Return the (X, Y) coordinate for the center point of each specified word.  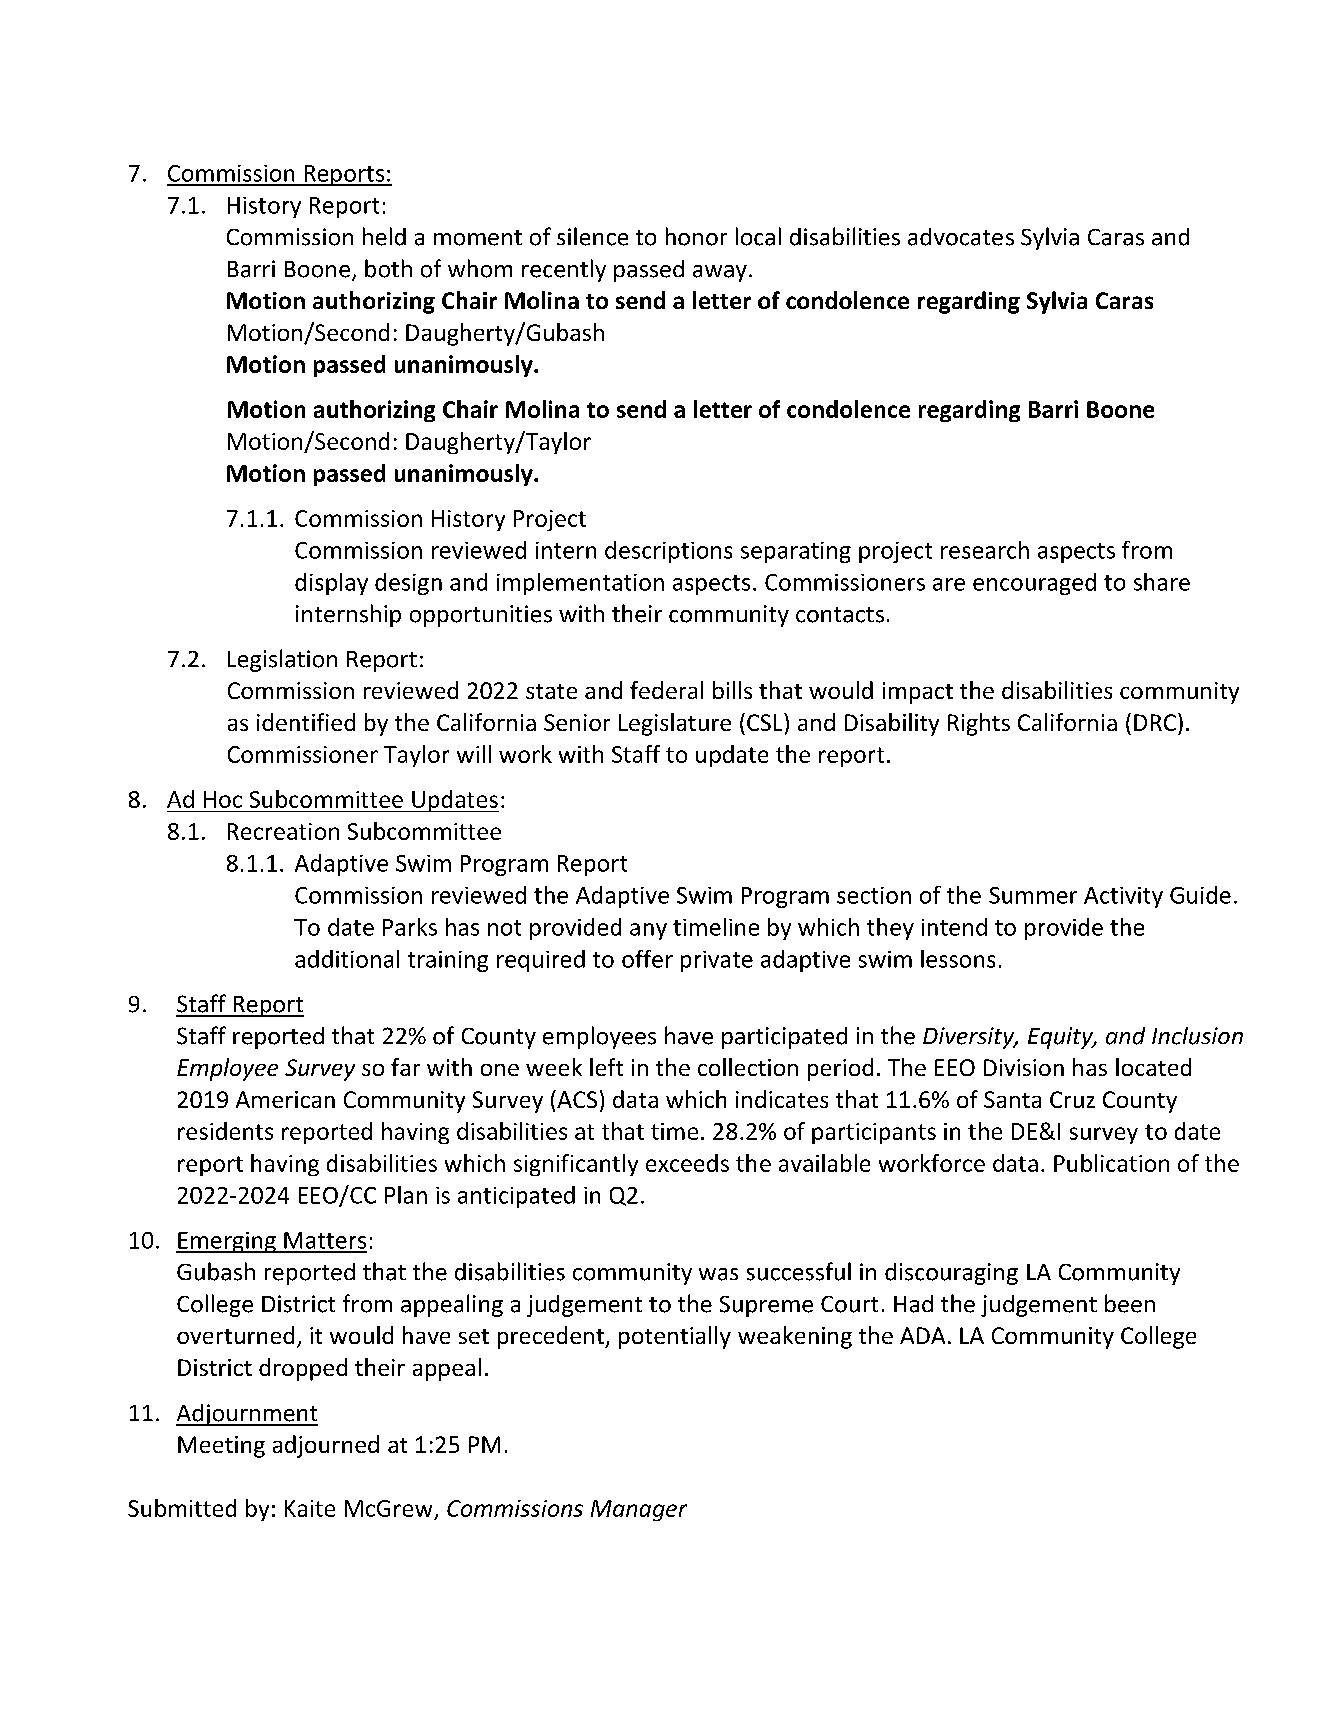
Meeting (221, 1447)
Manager (639, 1510)
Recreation (283, 831)
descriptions (668, 552)
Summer (1033, 895)
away (720, 273)
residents (225, 1131)
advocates (961, 237)
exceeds (687, 1163)
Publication (1111, 1163)
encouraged (1034, 584)
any (648, 931)
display (331, 584)
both (388, 268)
